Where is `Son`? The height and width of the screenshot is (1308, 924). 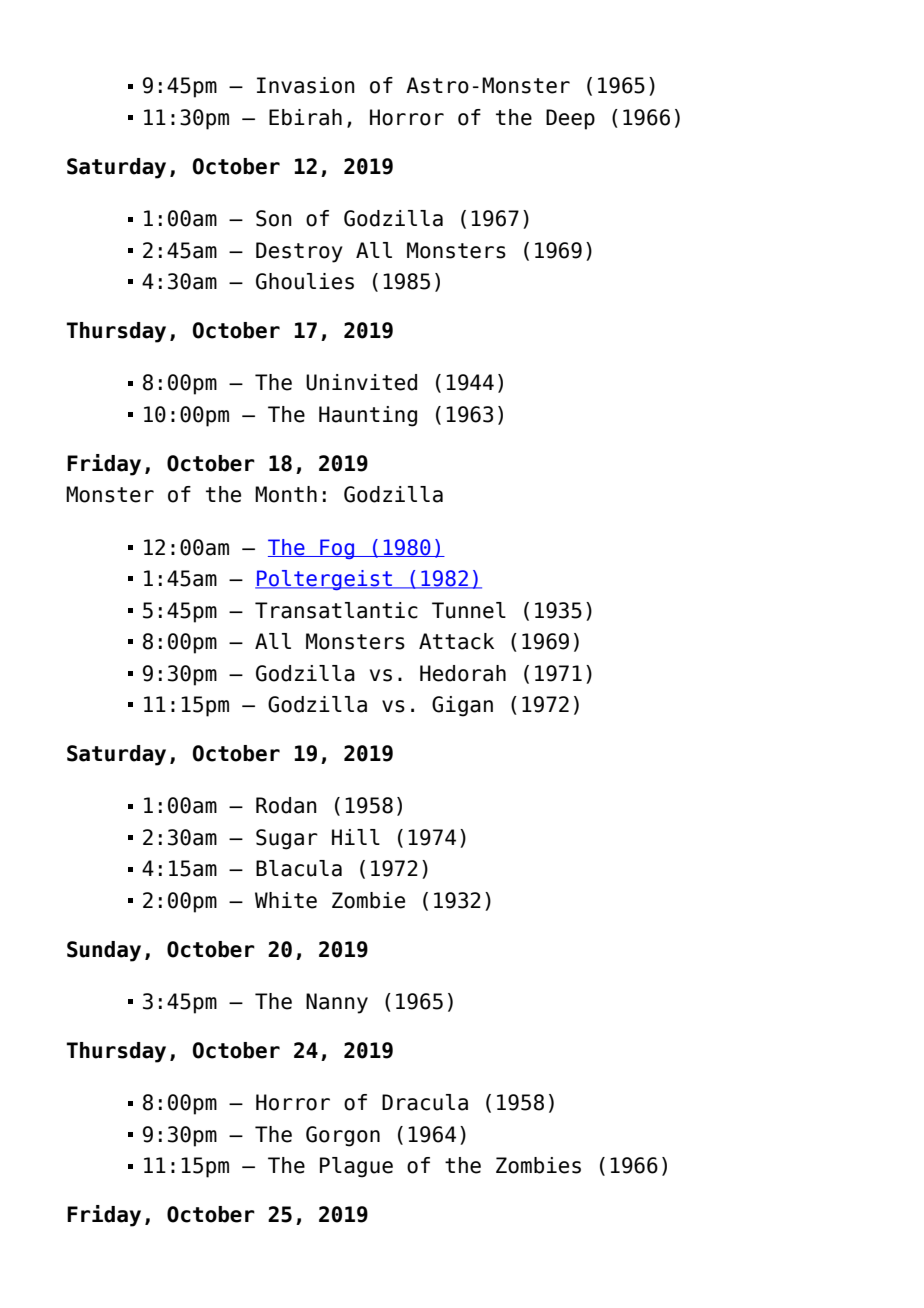 Son is located at coordinates (274, 218).
